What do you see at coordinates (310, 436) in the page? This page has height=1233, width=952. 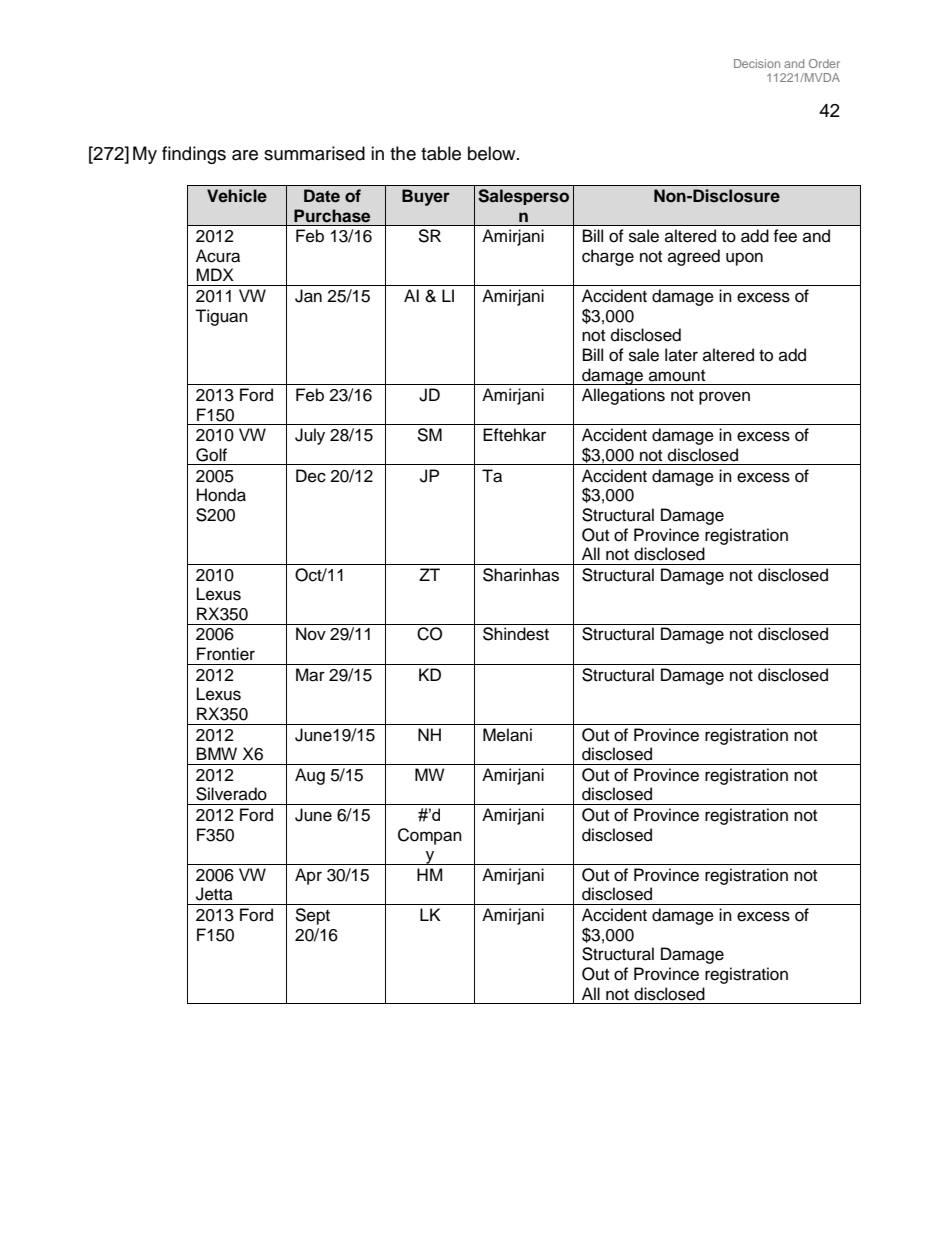 I see `July` at bounding box center [310, 436].
